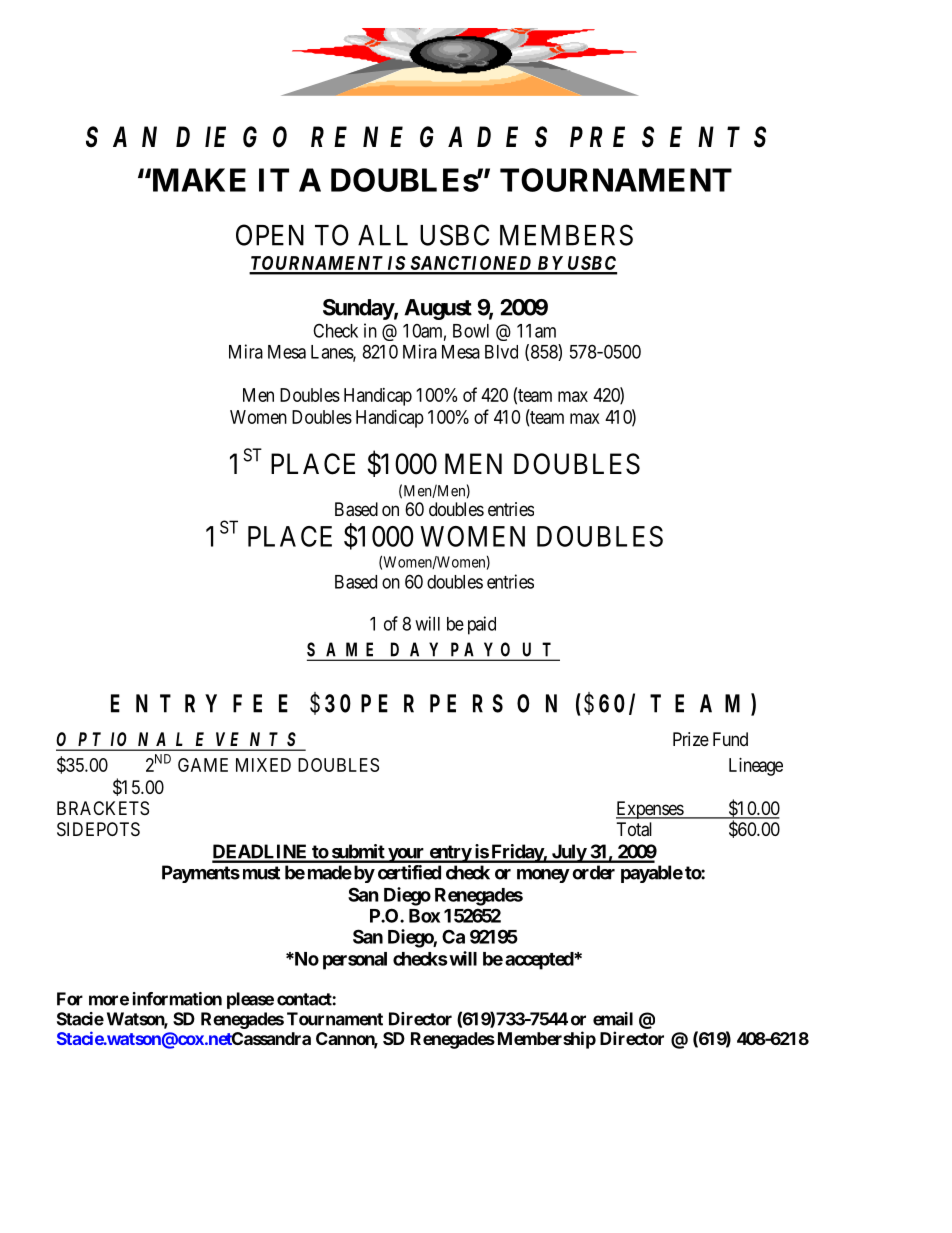 The height and width of the screenshot is (1233, 952). What do you see at coordinates (263, 765) in the screenshot?
I see `MIXED` at bounding box center [263, 765].
